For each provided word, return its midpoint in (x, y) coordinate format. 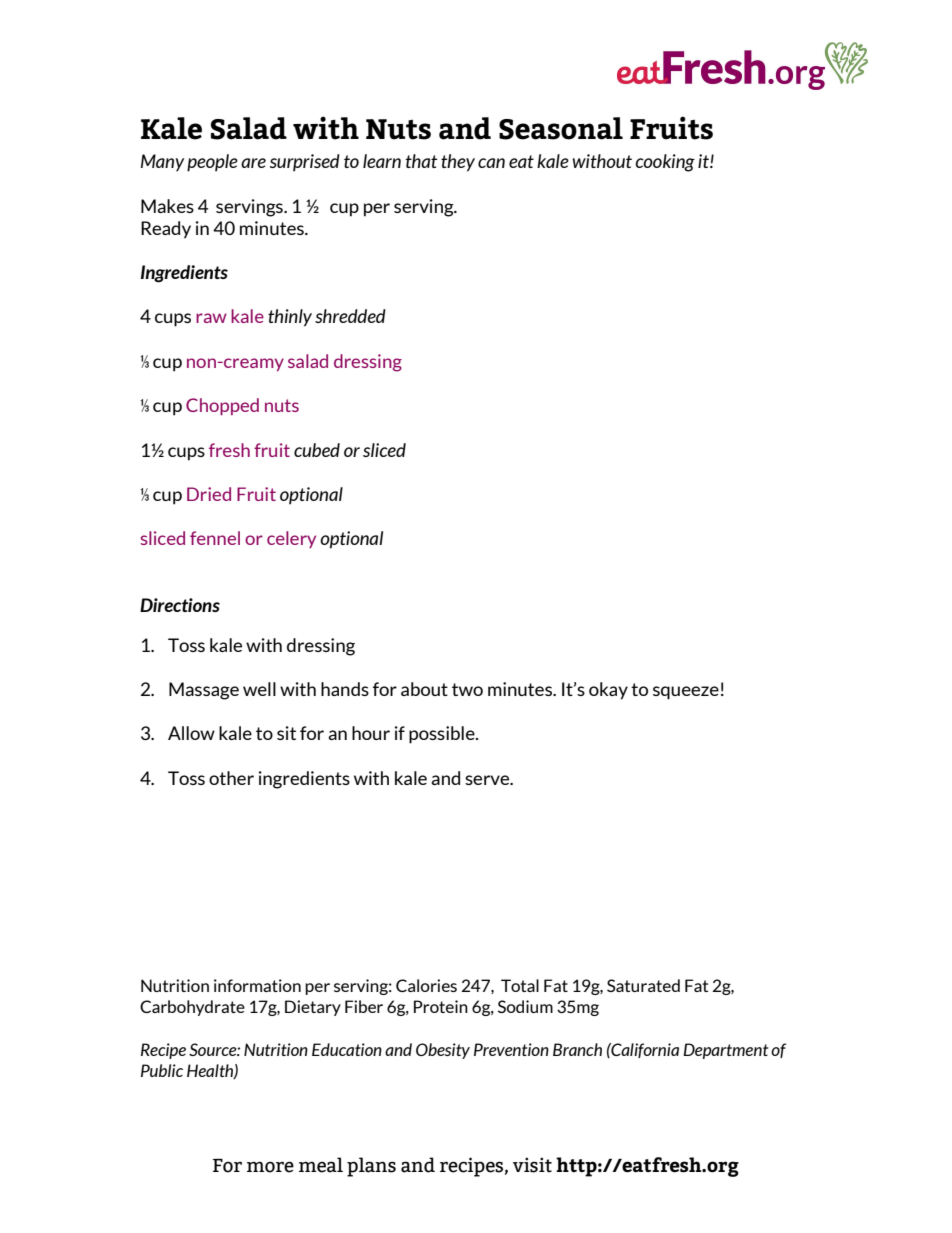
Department (725, 1051)
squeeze (686, 693)
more (270, 1167)
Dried (209, 494)
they (458, 163)
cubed (317, 450)
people (212, 163)
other (231, 778)
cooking (665, 163)
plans (371, 1167)
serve (488, 780)
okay (608, 691)
